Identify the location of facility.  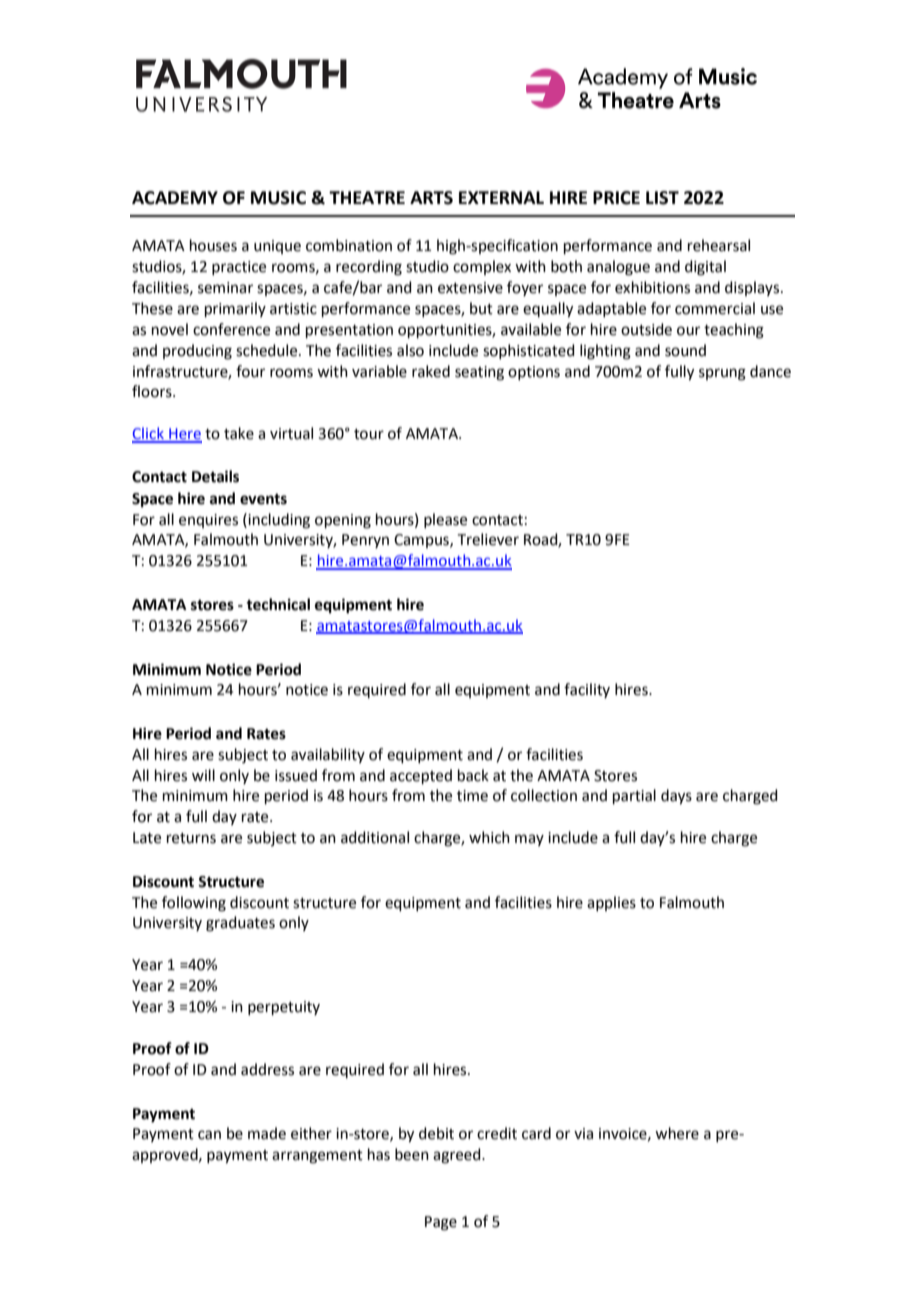
(587, 690).
